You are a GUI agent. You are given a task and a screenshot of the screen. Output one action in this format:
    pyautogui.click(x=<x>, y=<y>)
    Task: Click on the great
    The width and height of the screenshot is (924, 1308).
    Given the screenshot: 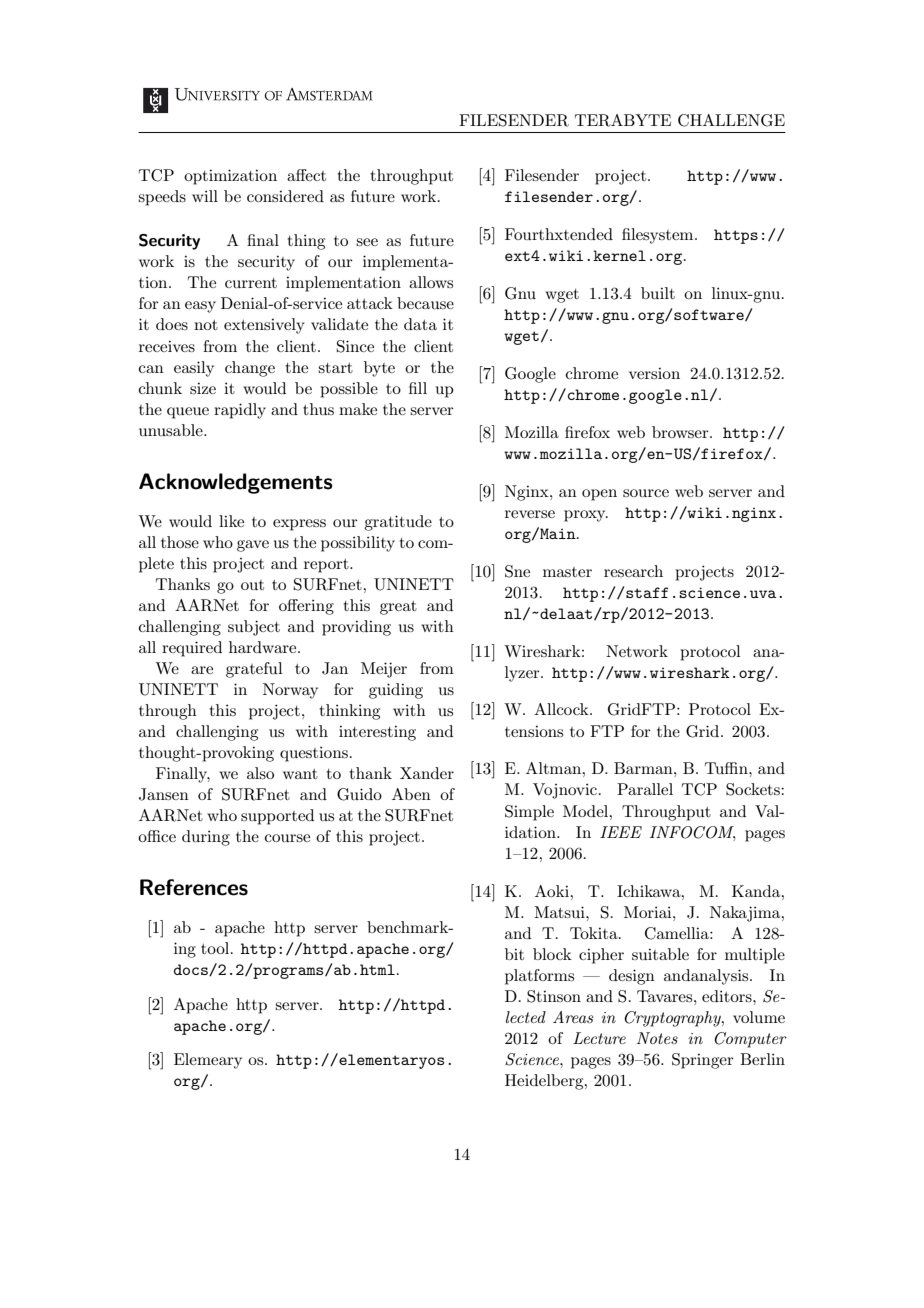 What is the action you would take?
    pyautogui.click(x=398, y=608)
